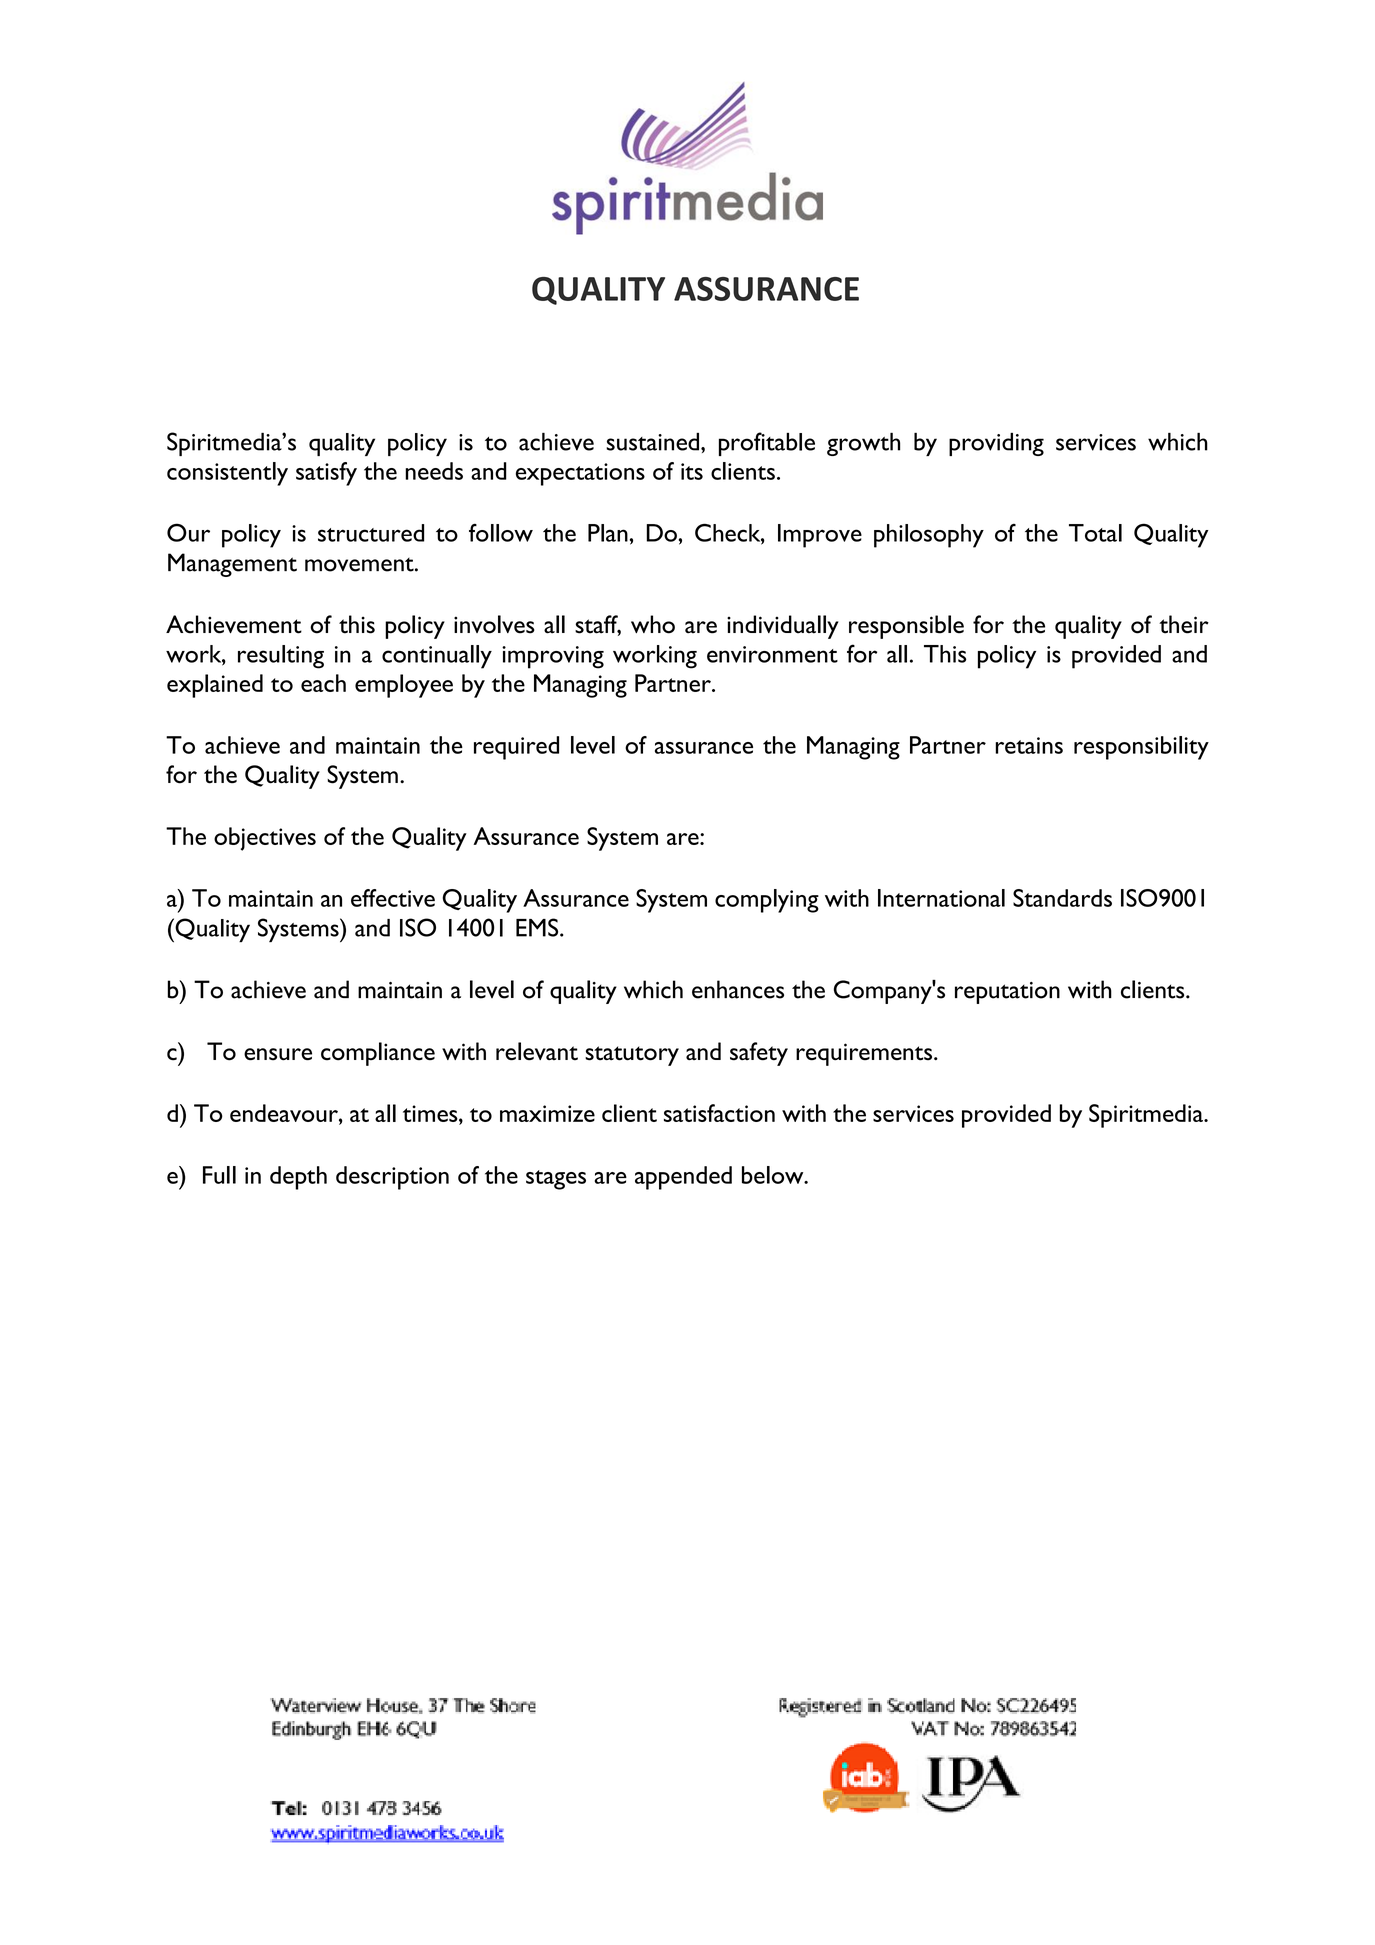 Image resolution: width=1375 pixels, height=1945 pixels. I want to click on objectives, so click(265, 839).
